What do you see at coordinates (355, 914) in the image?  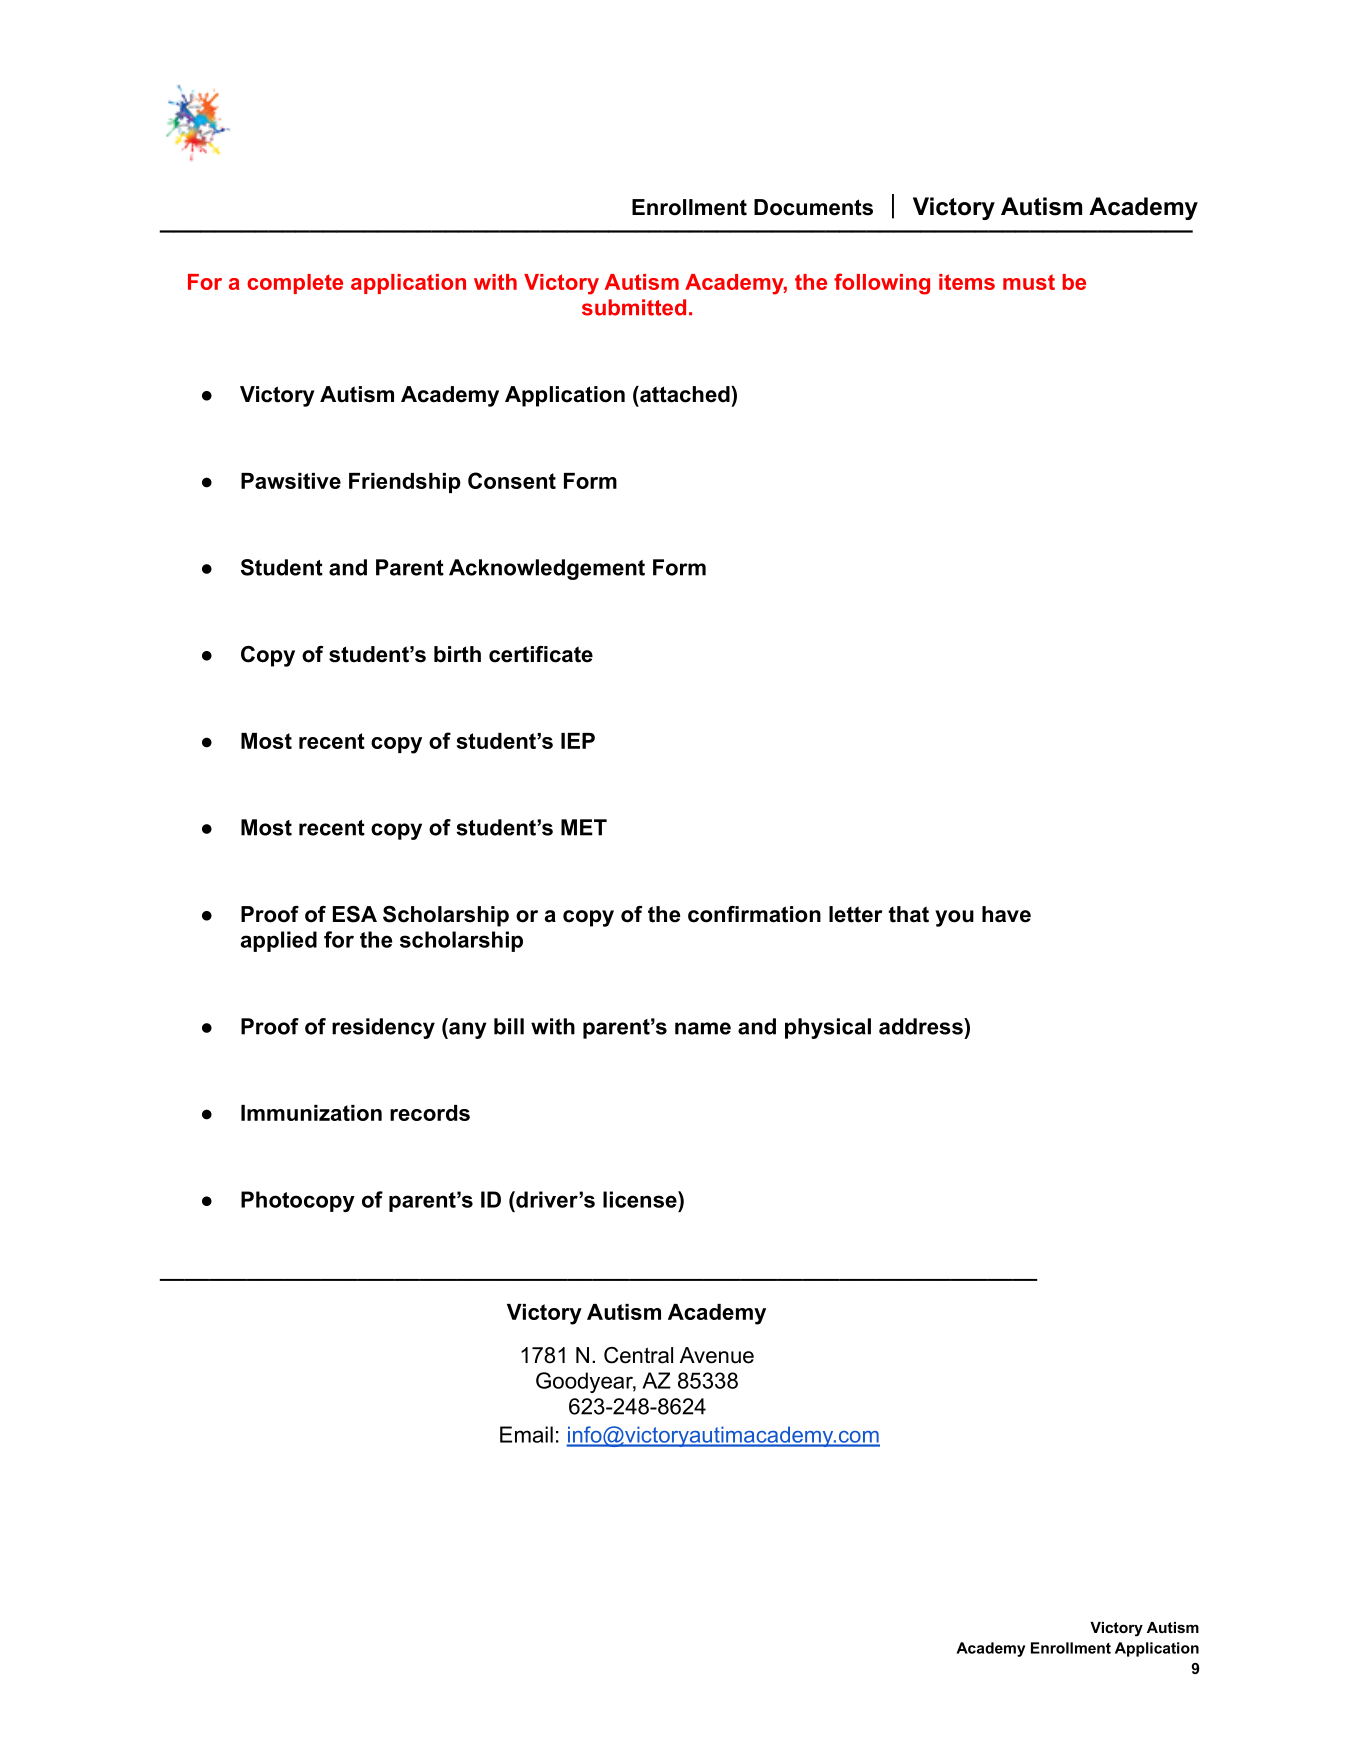 I see `ESA` at bounding box center [355, 914].
